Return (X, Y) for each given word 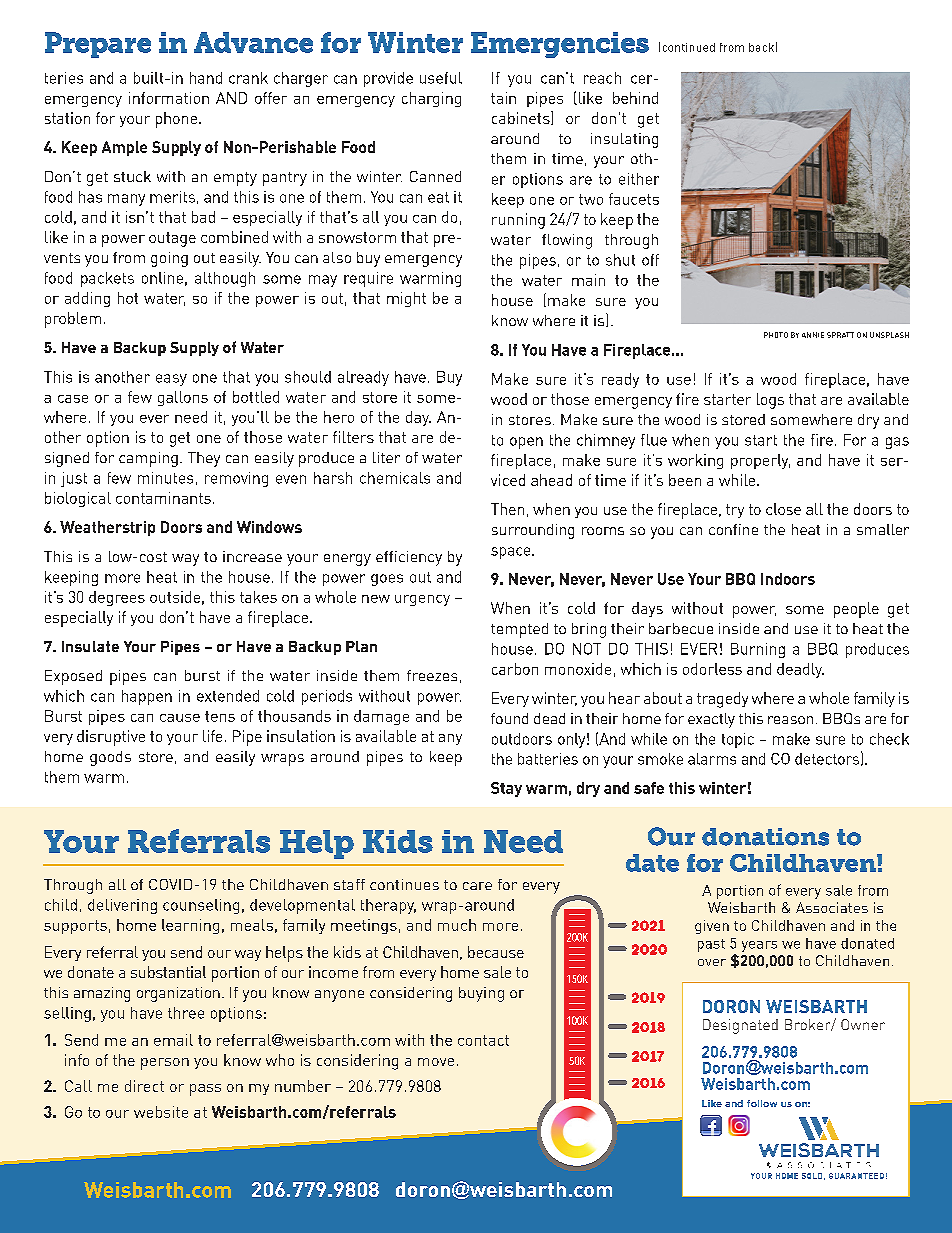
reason (790, 720)
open (526, 443)
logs (770, 401)
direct (144, 1086)
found (509, 718)
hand (206, 78)
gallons (183, 398)
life (212, 736)
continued (689, 47)
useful (441, 78)
